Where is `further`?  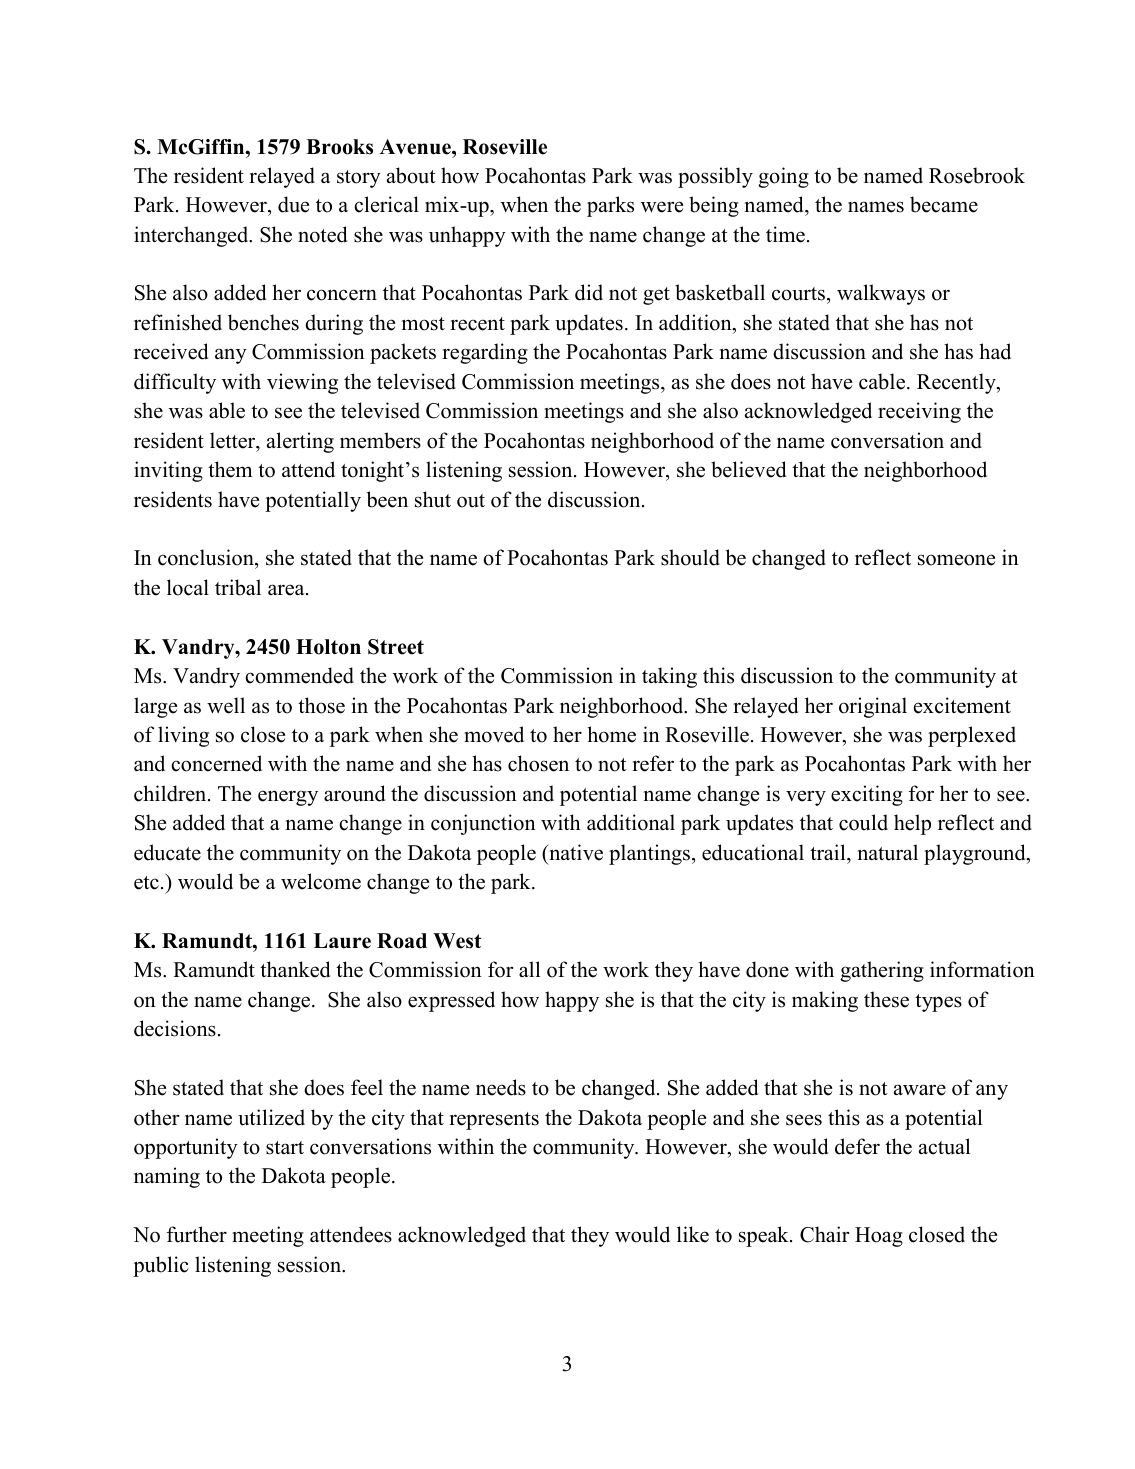
further is located at coordinates (197, 1234).
